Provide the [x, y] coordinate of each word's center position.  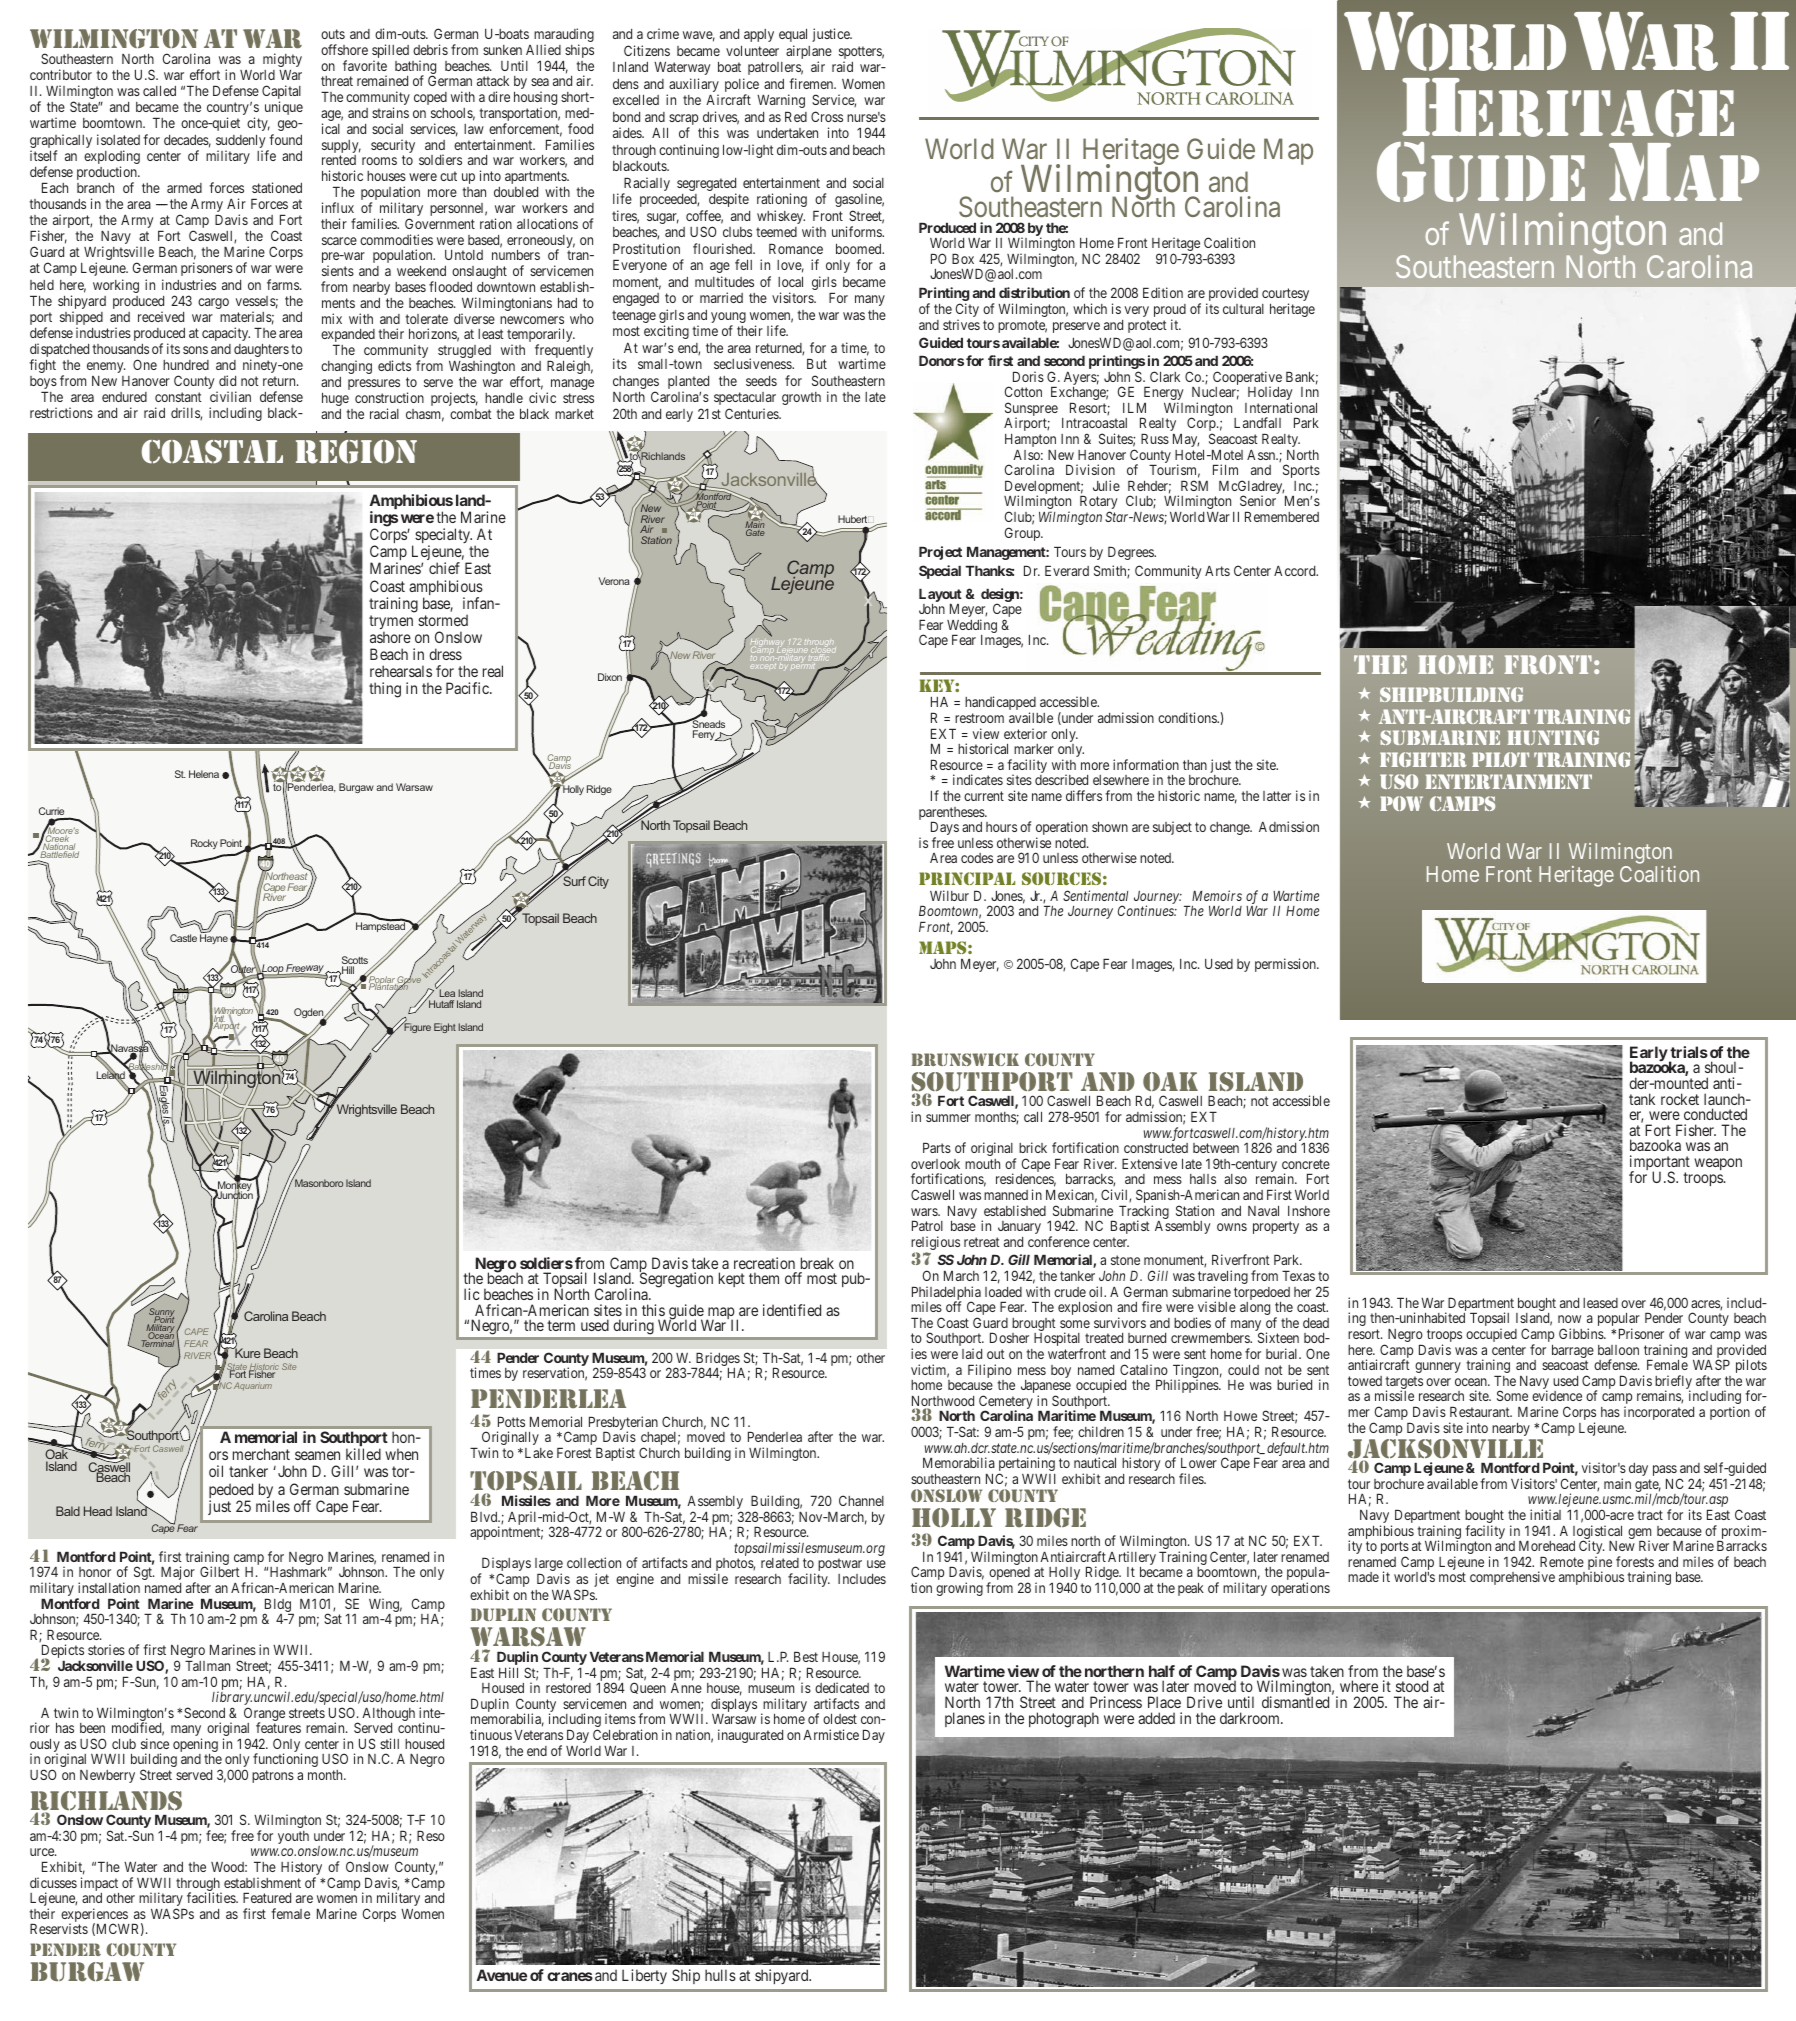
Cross [827, 116]
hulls [720, 1975]
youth [293, 1837]
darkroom [1251, 1718]
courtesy [1285, 296]
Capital [281, 93]
